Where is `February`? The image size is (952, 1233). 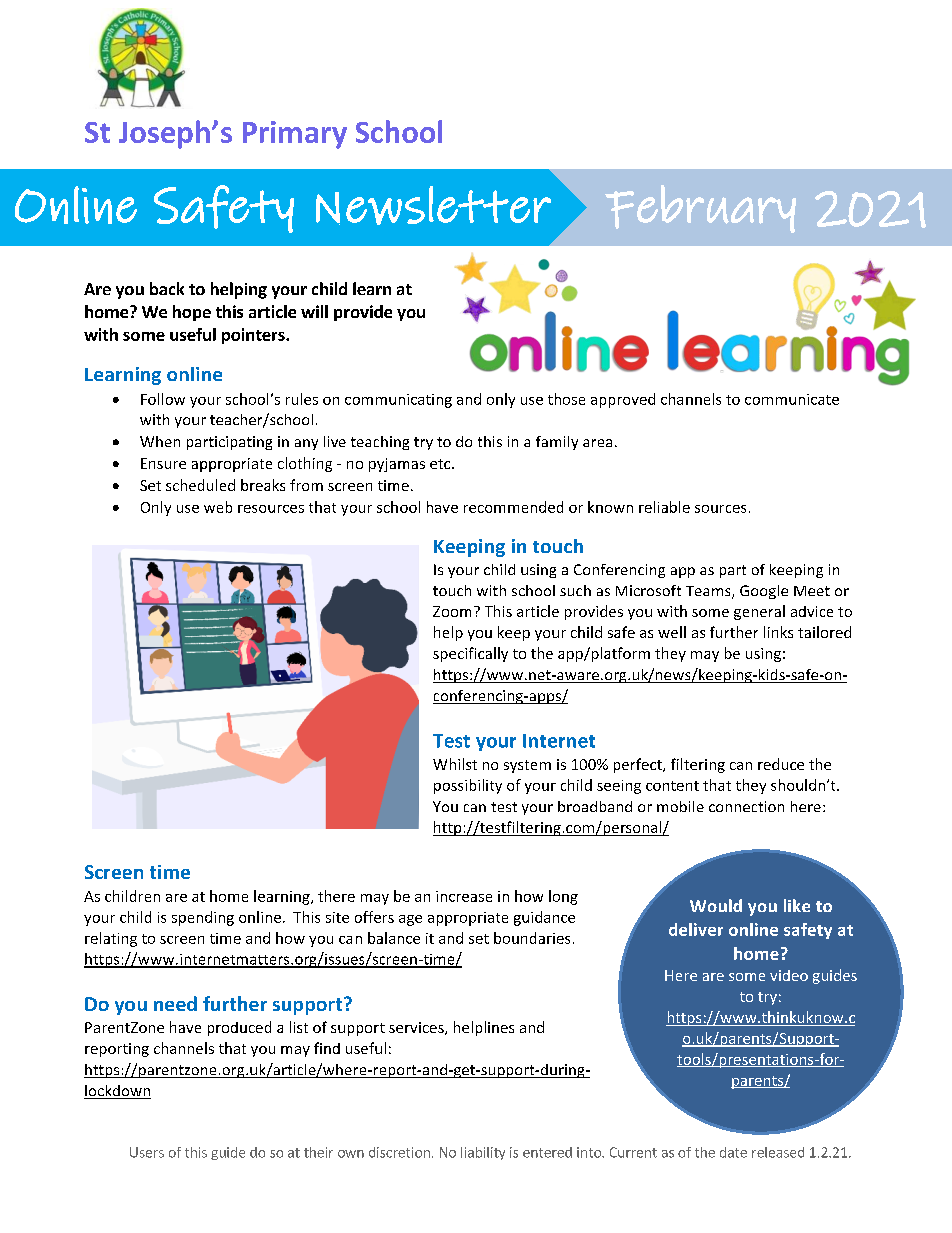
February is located at coordinates (700, 209).
